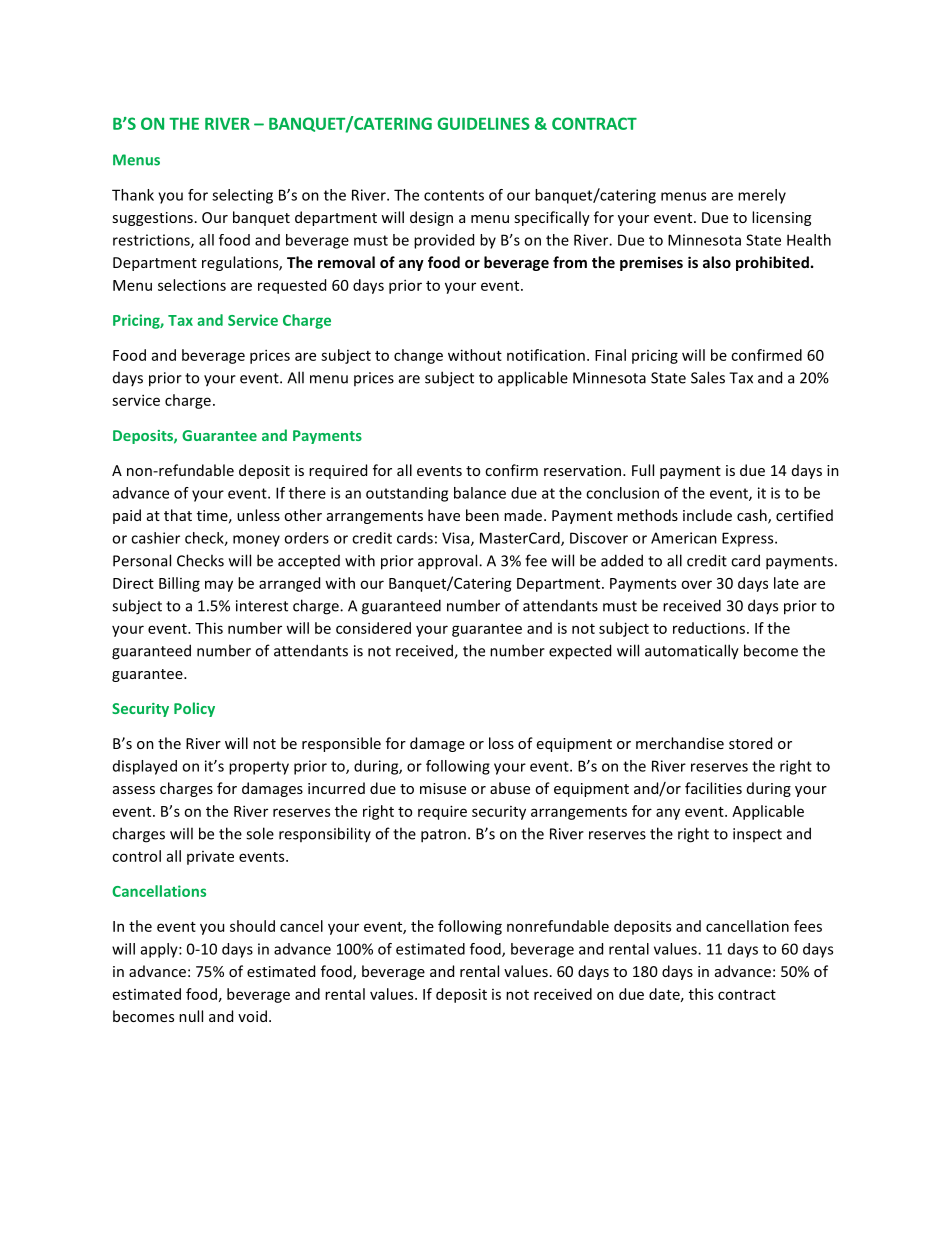 The width and height of the page is (952, 1233). What do you see at coordinates (219, 586) in the page?
I see `may` at bounding box center [219, 586].
